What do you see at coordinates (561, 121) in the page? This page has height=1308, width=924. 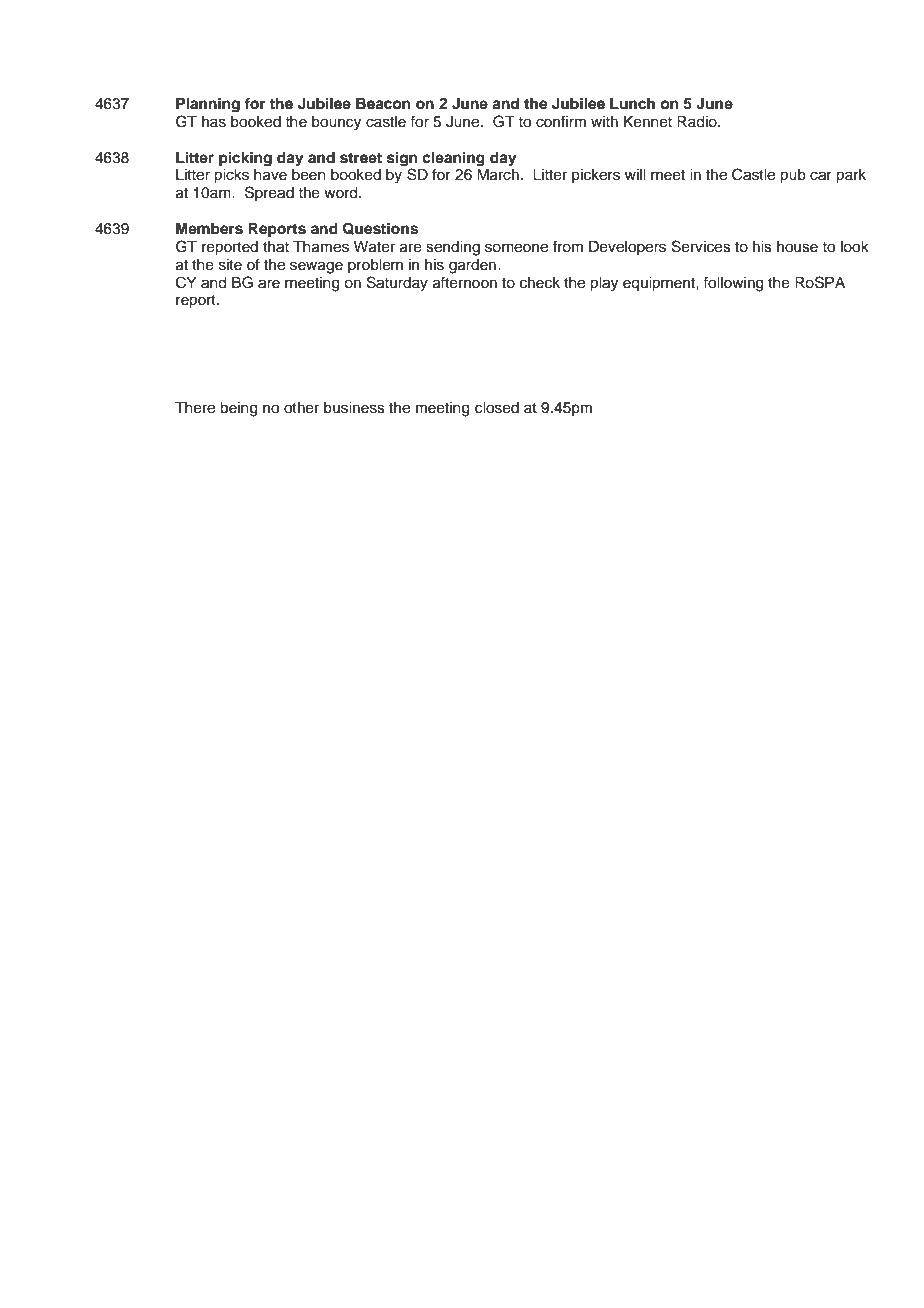 I see `confirm` at bounding box center [561, 121].
